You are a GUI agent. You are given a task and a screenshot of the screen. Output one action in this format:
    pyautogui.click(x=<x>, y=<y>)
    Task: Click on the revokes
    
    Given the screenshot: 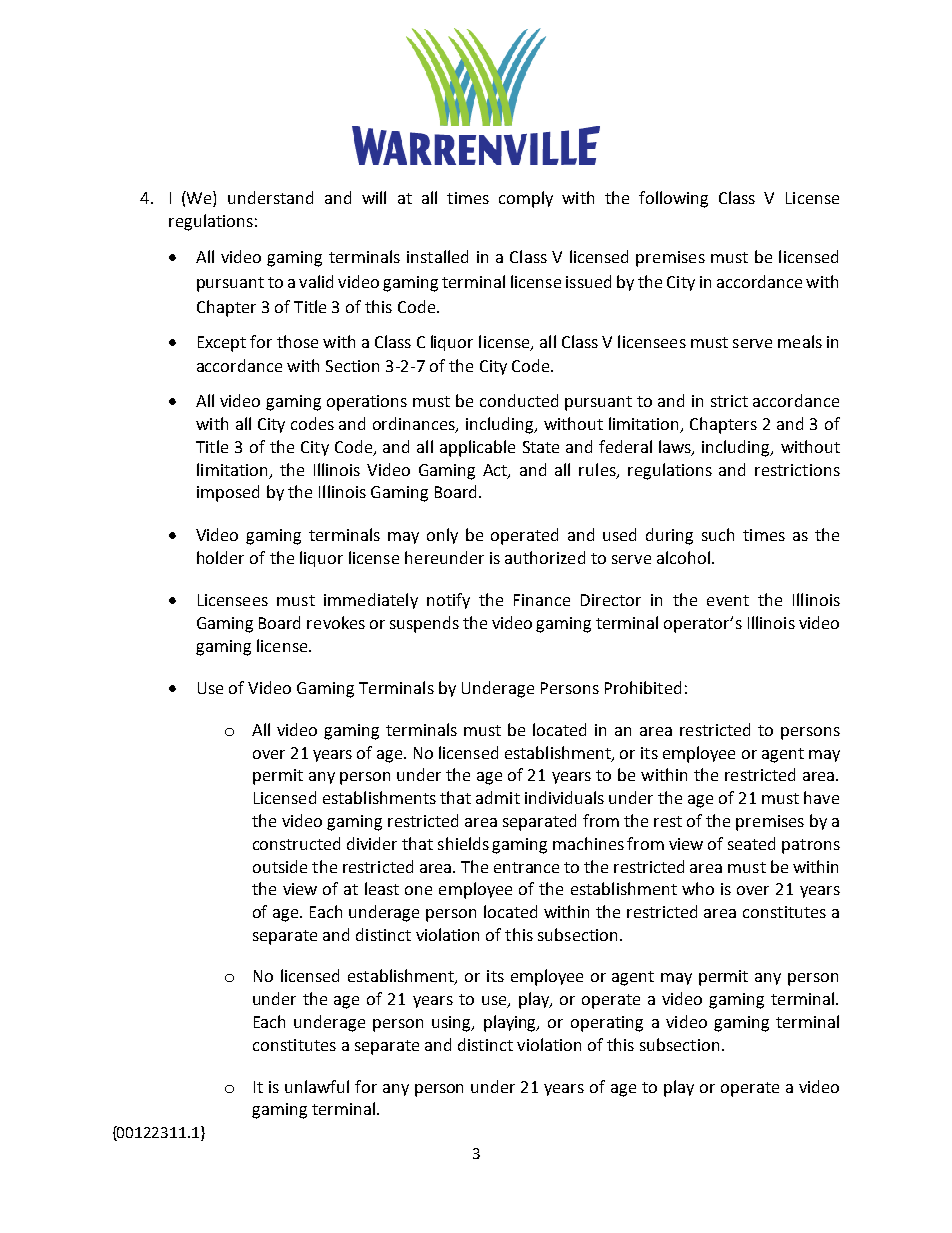 What is the action you would take?
    pyautogui.click(x=336, y=622)
